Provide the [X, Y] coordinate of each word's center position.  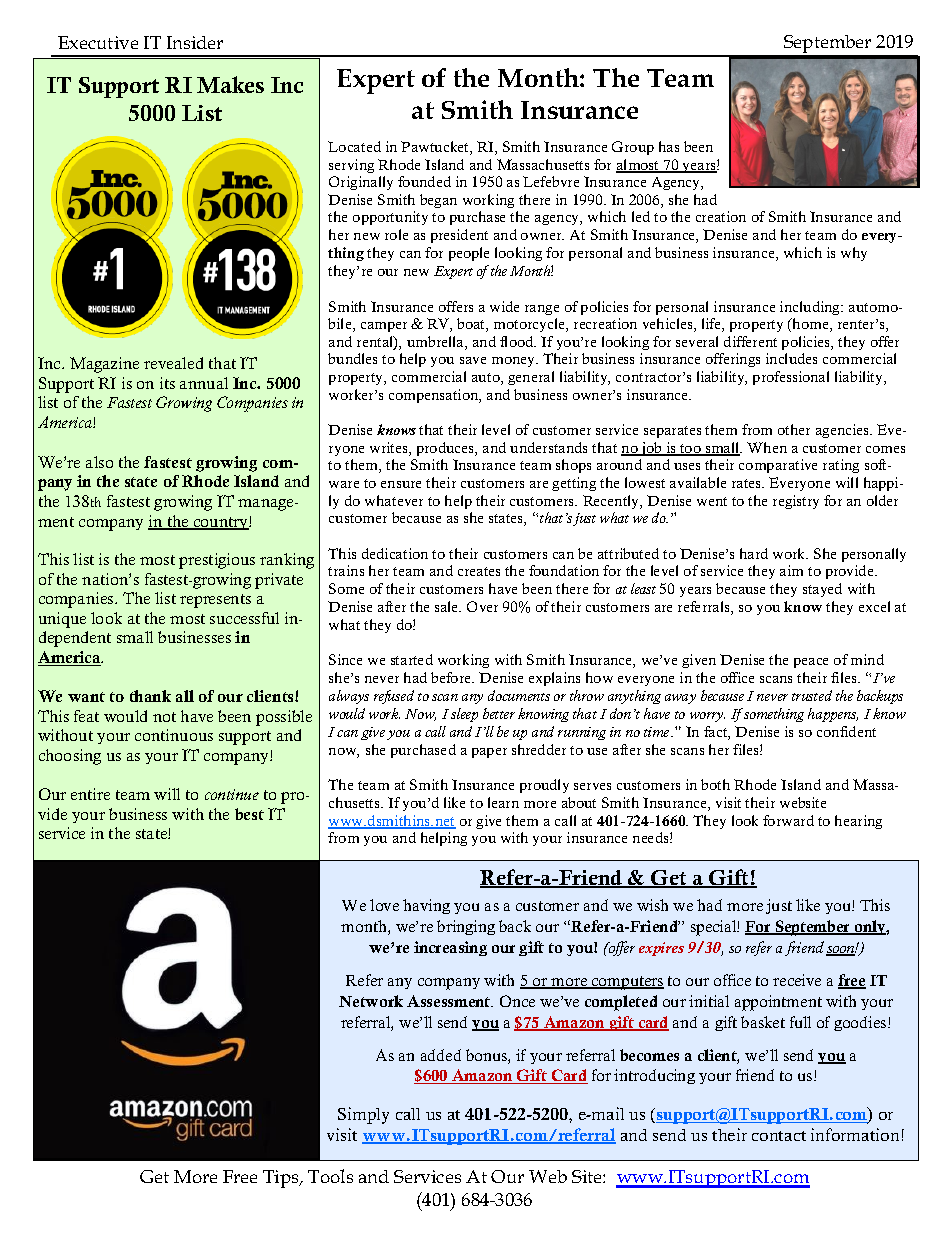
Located [354, 146]
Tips [282, 1179]
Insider [195, 42]
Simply [363, 1115]
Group [633, 148]
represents [215, 601]
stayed [822, 590]
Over [482, 606]
